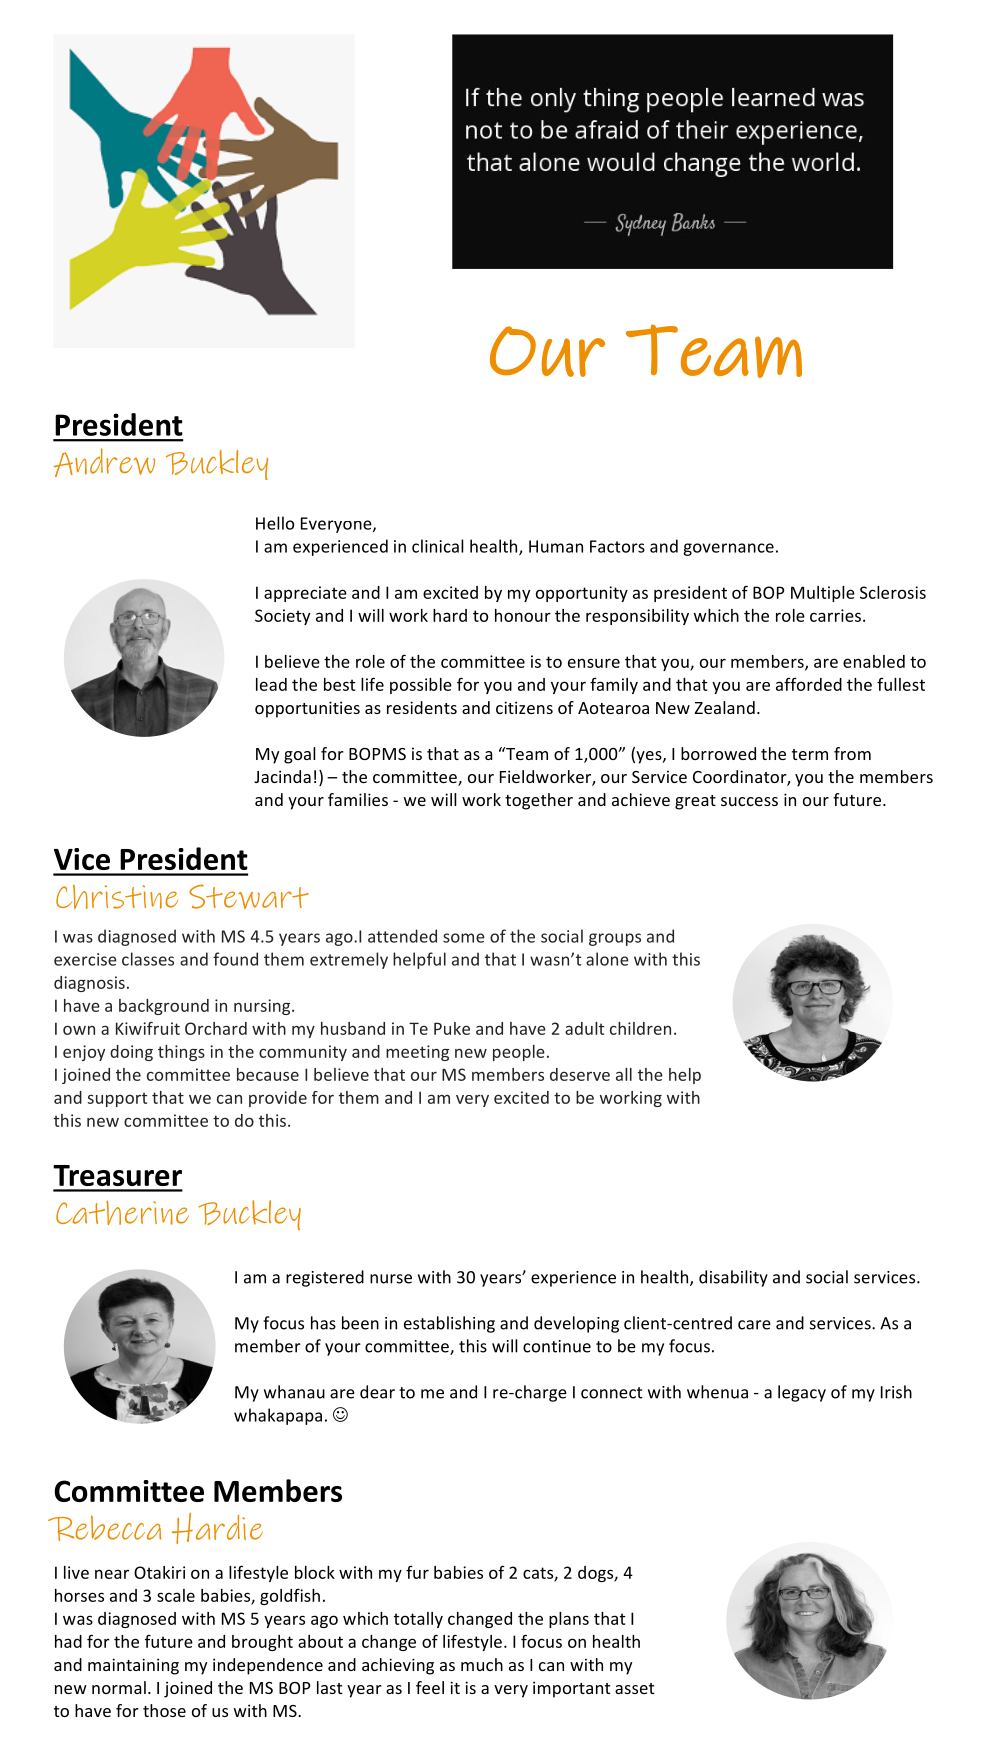  I want to click on Jacinda, so click(282, 776).
